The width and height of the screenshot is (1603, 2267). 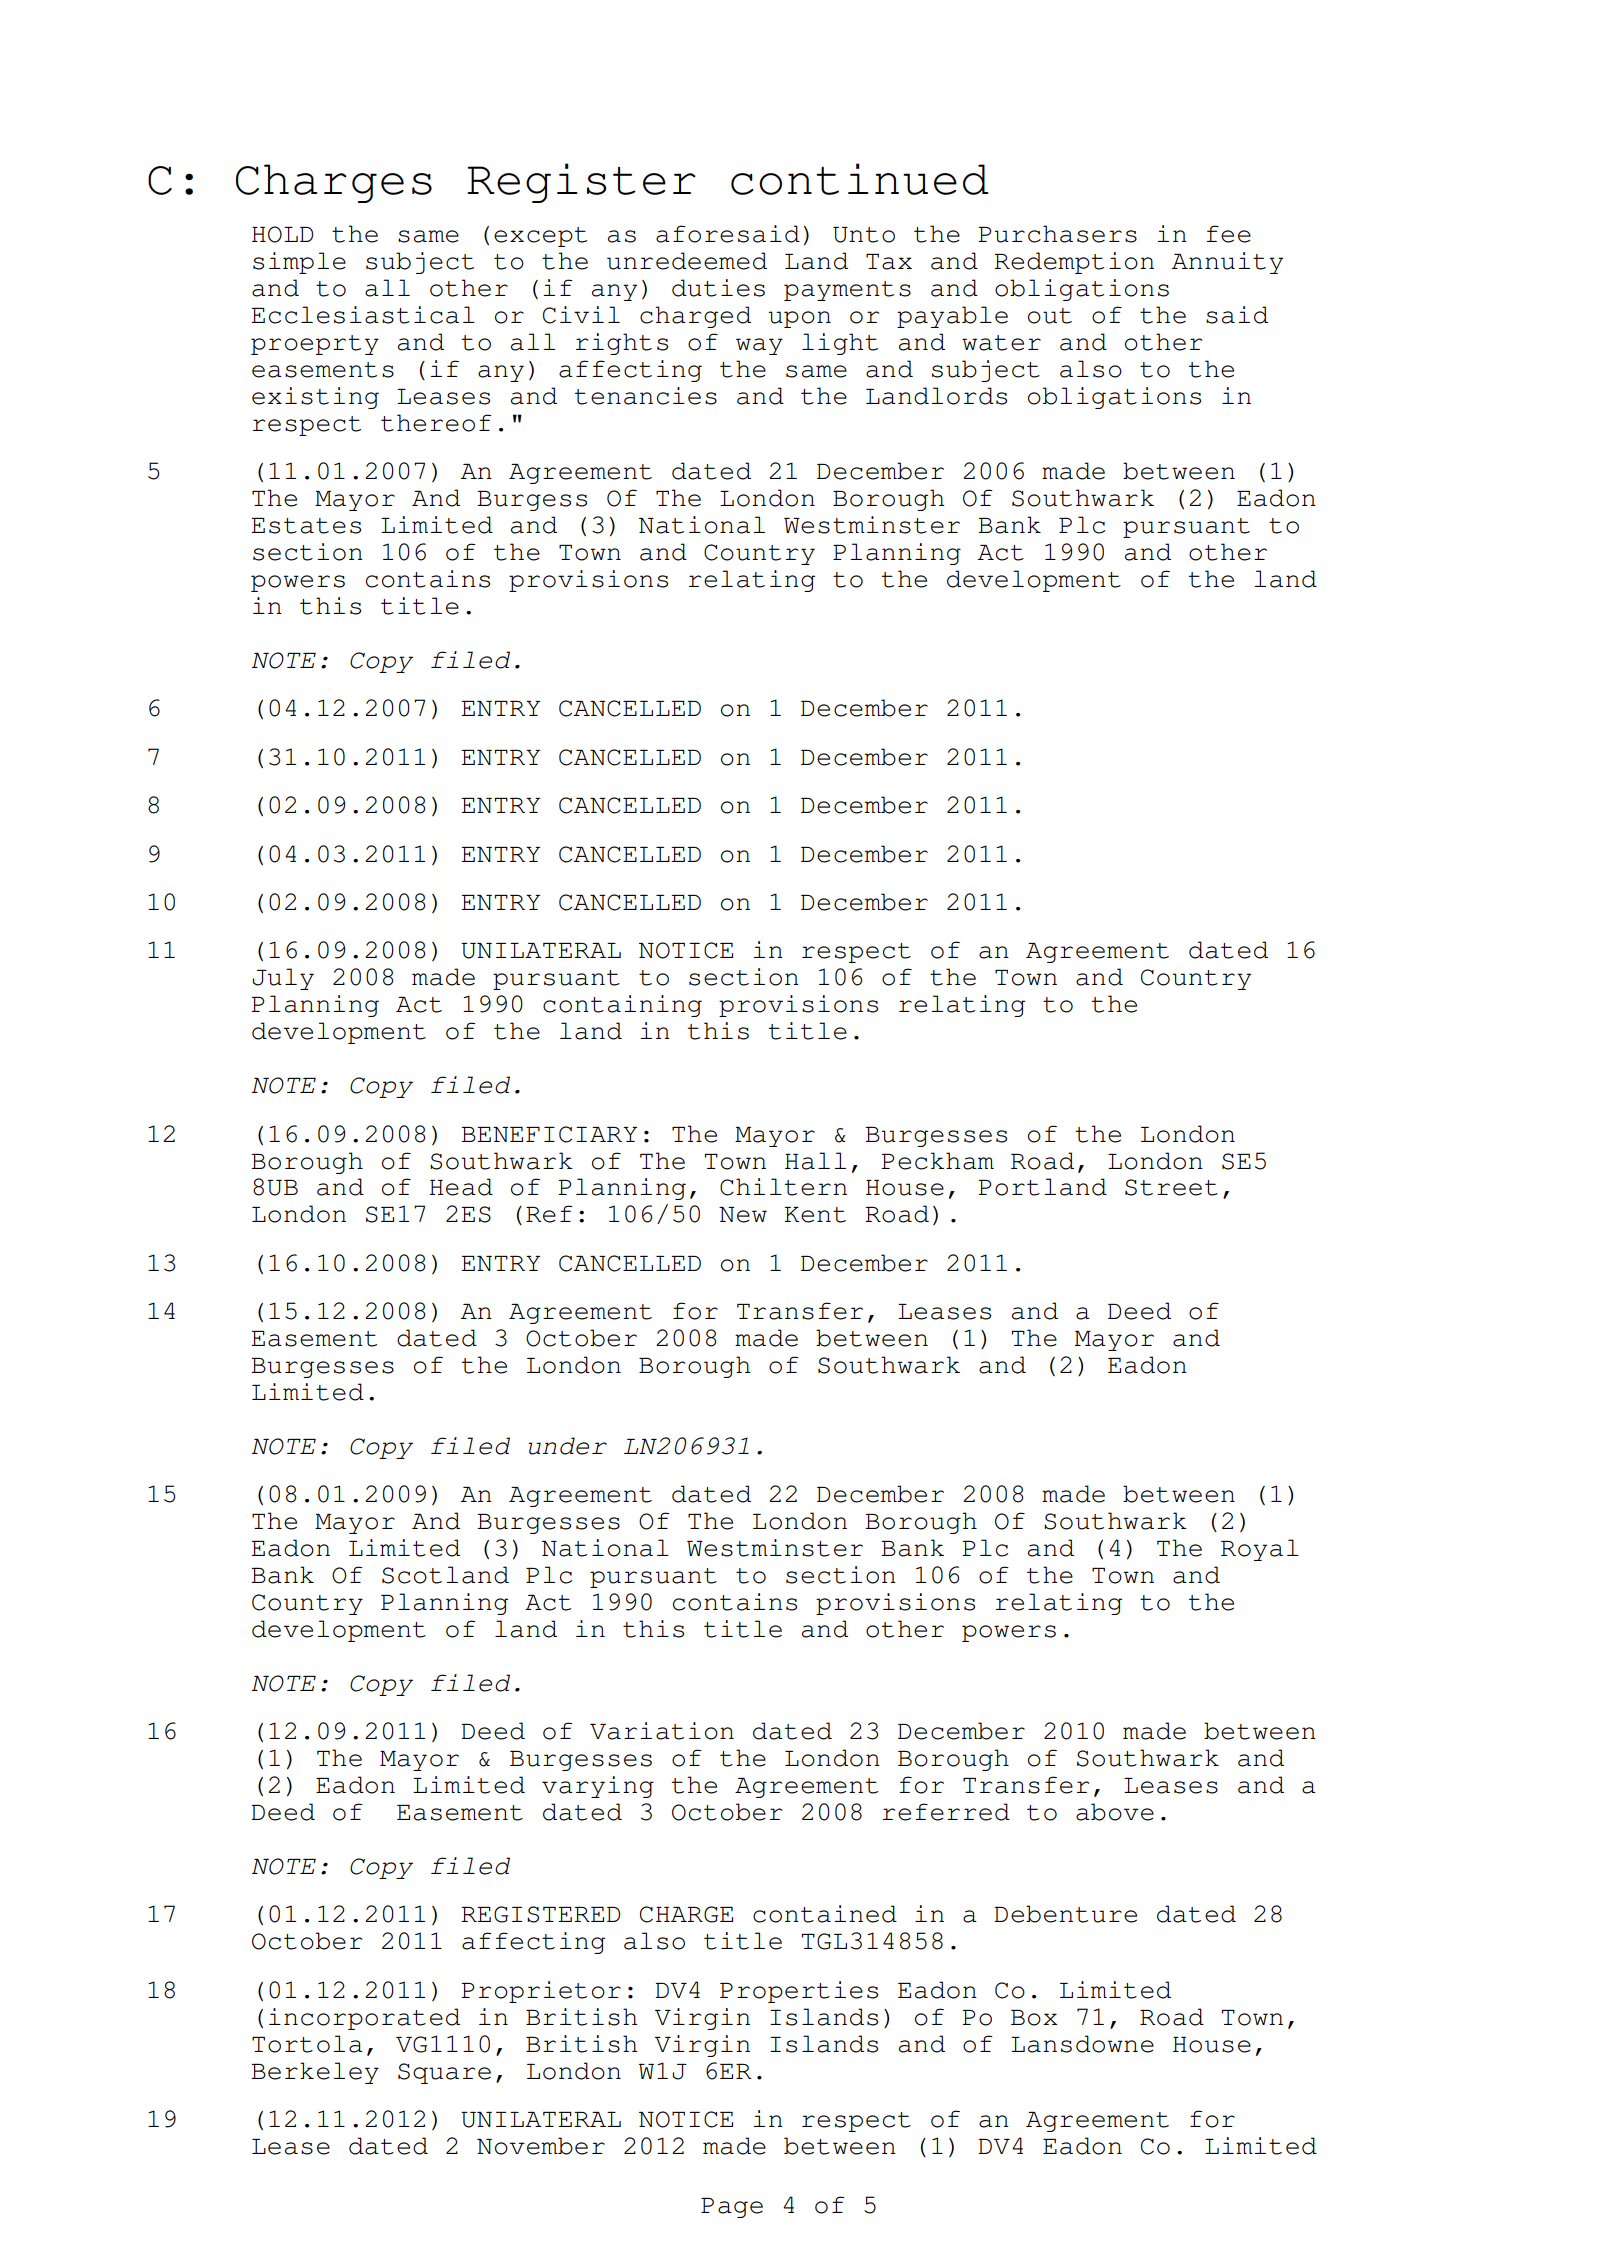 I want to click on Page, so click(x=732, y=2208).
